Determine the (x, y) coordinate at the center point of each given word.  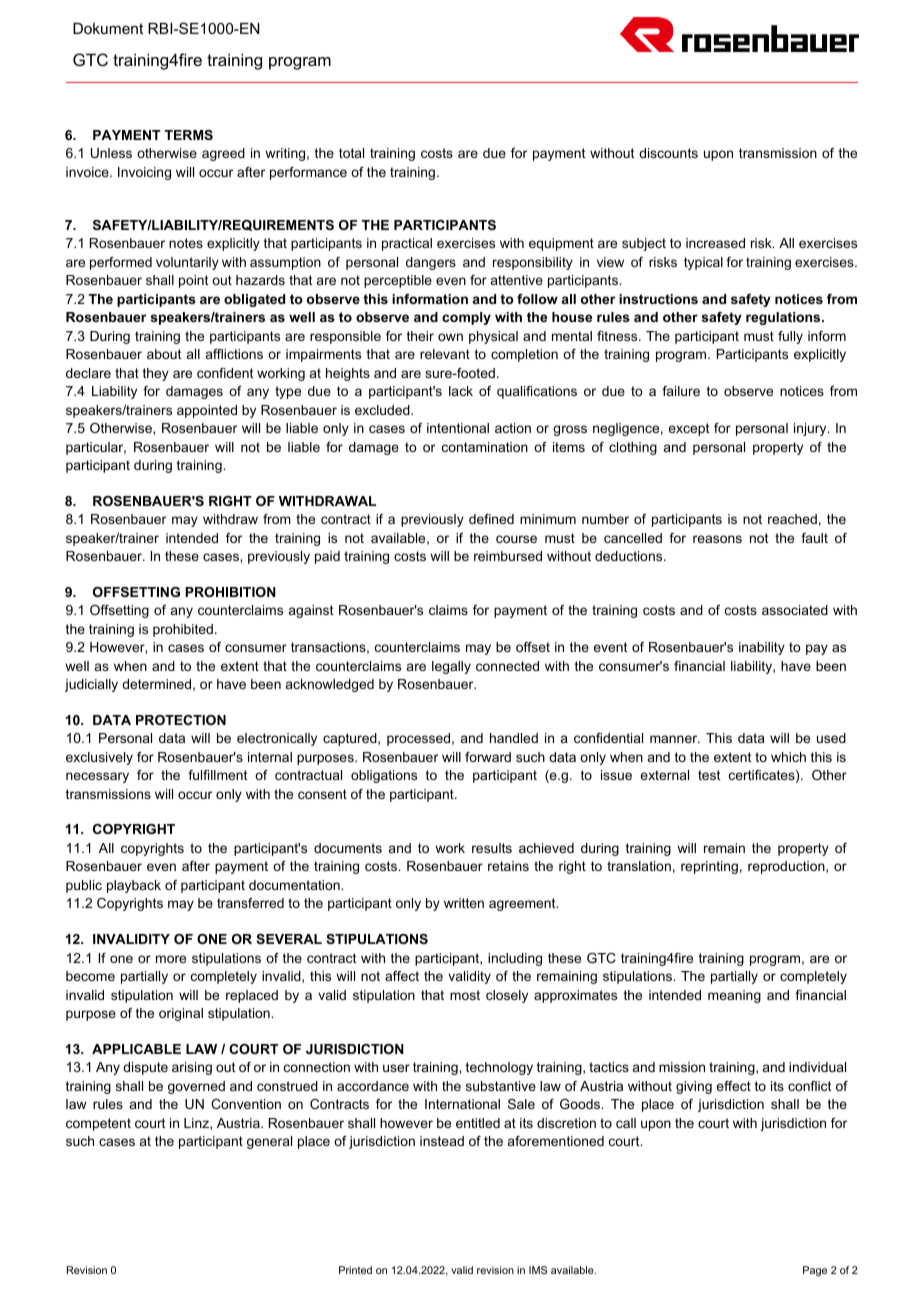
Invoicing (144, 173)
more (171, 959)
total (351, 153)
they (156, 374)
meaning (734, 996)
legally (451, 667)
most (465, 995)
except (688, 429)
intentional (458, 428)
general (269, 1142)
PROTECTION (181, 720)
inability (762, 648)
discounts (668, 153)
